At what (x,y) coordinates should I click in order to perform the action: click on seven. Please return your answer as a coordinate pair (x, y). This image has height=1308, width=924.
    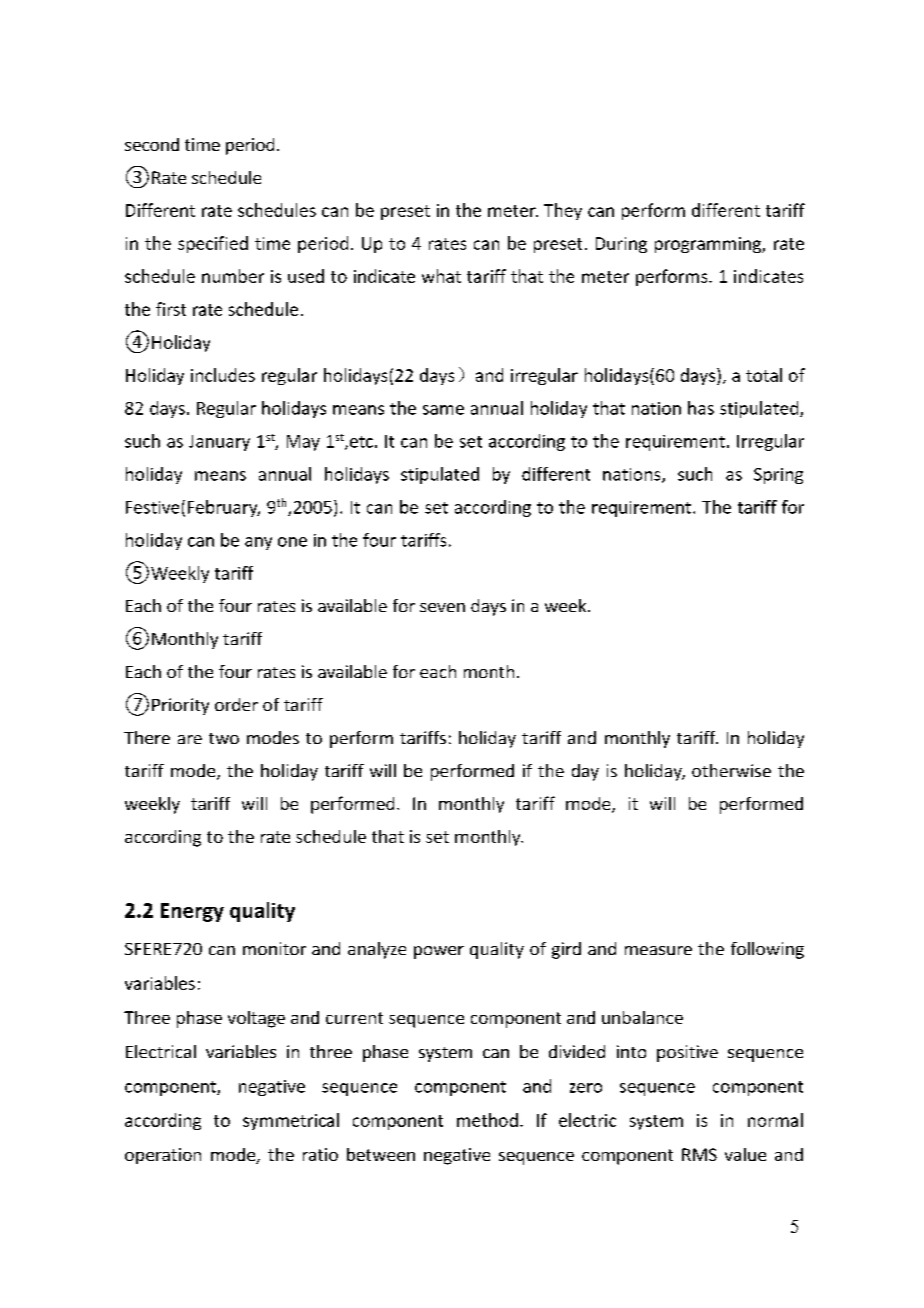
    Looking at the image, I should click on (442, 607).
